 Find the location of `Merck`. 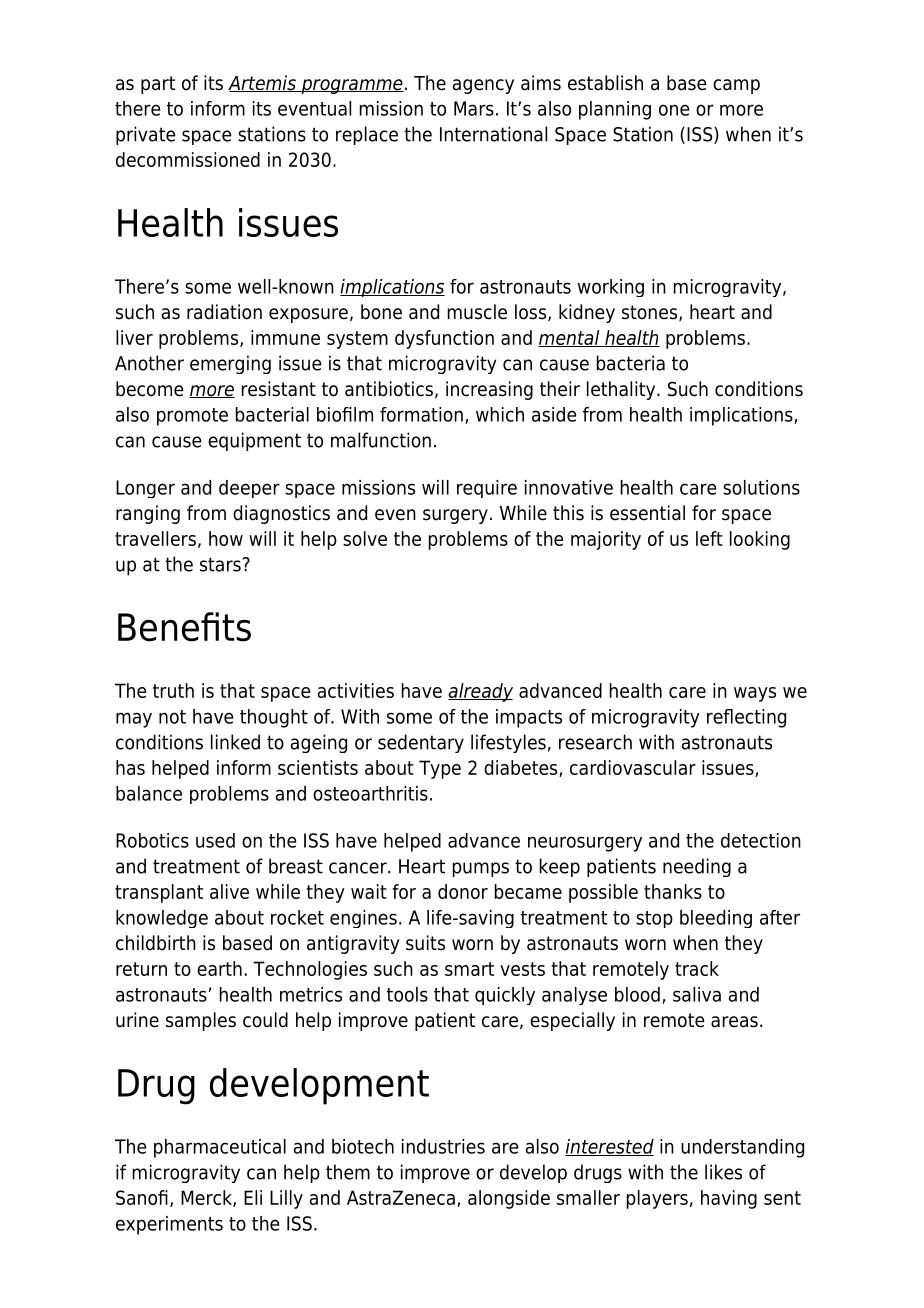

Merck is located at coordinates (207, 1198).
